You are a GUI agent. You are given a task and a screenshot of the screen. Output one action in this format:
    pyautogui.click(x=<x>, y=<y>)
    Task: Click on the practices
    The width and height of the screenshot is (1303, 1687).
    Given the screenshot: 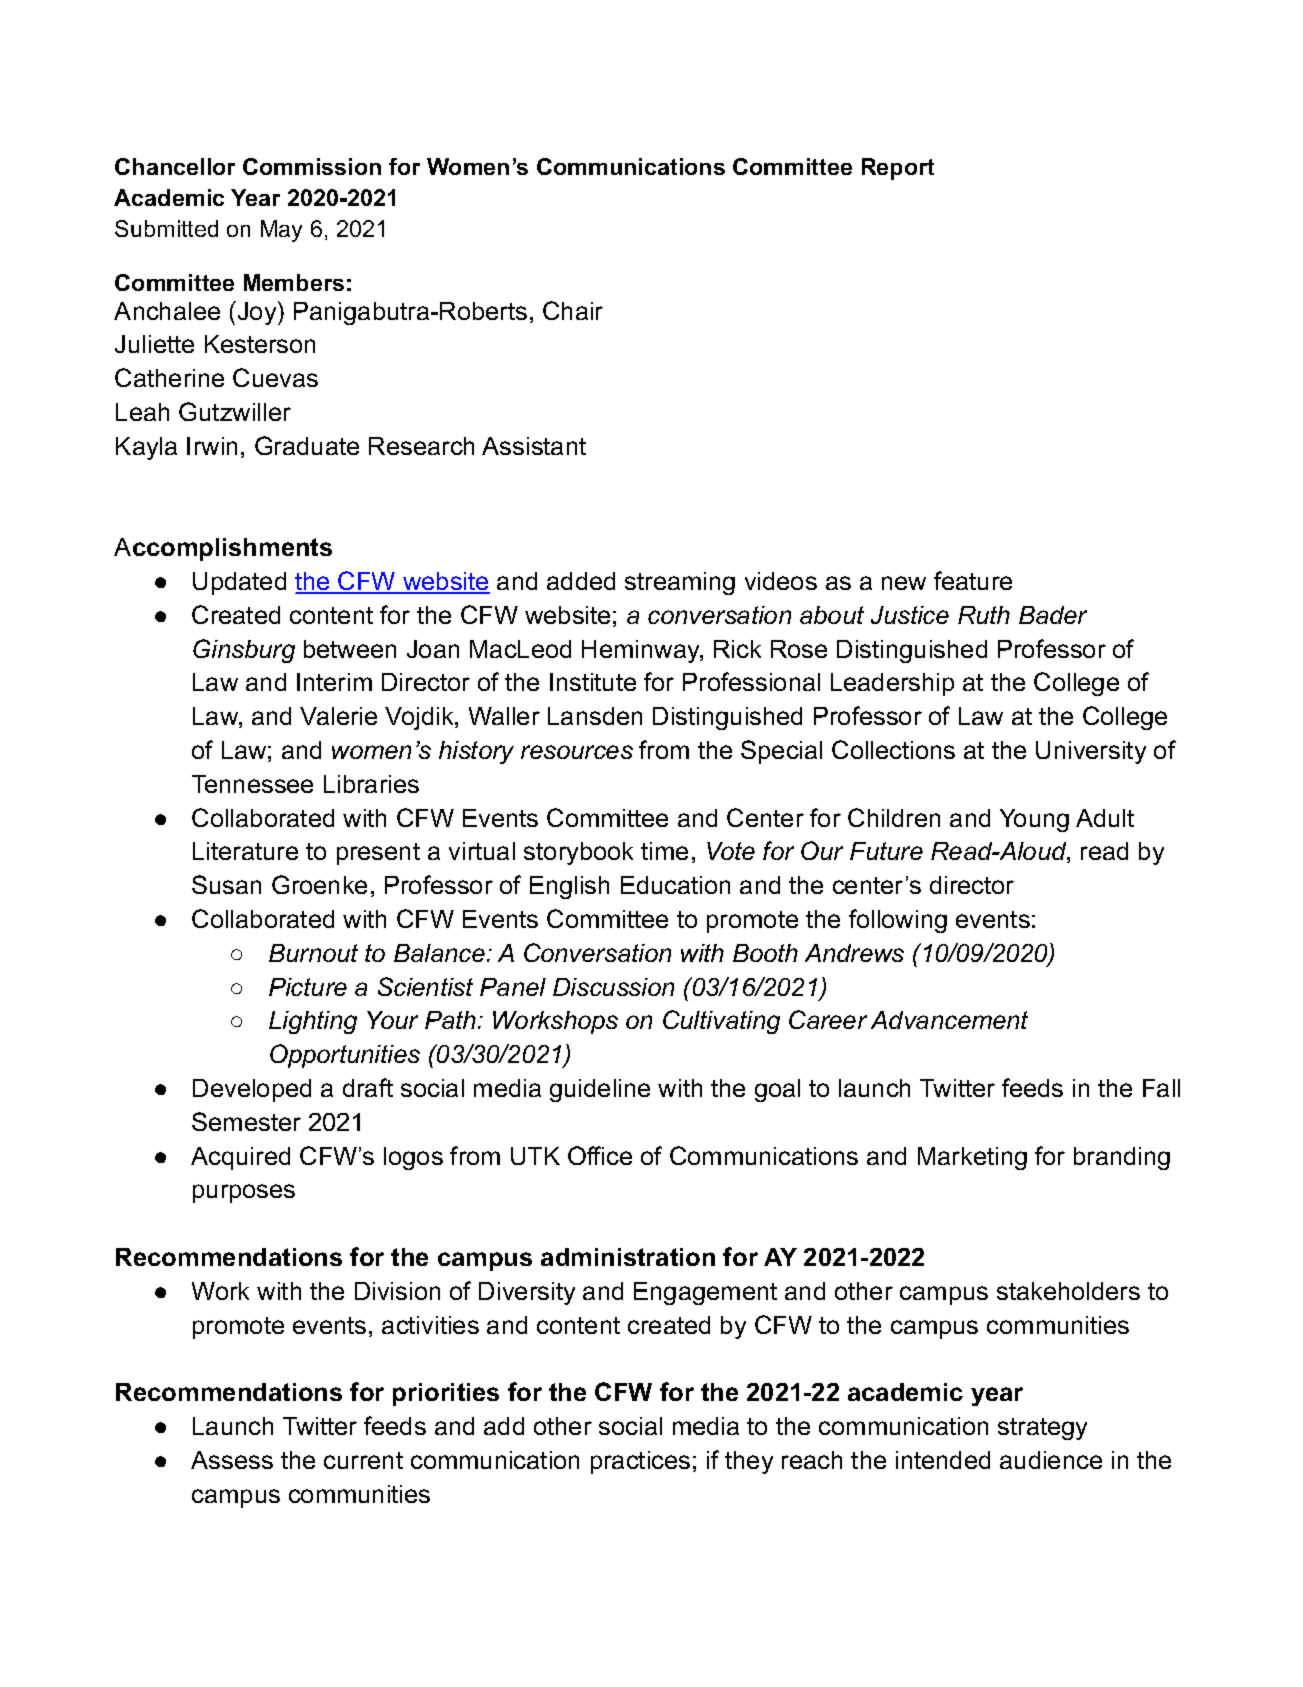 What is the action you would take?
    pyautogui.click(x=640, y=1462)
